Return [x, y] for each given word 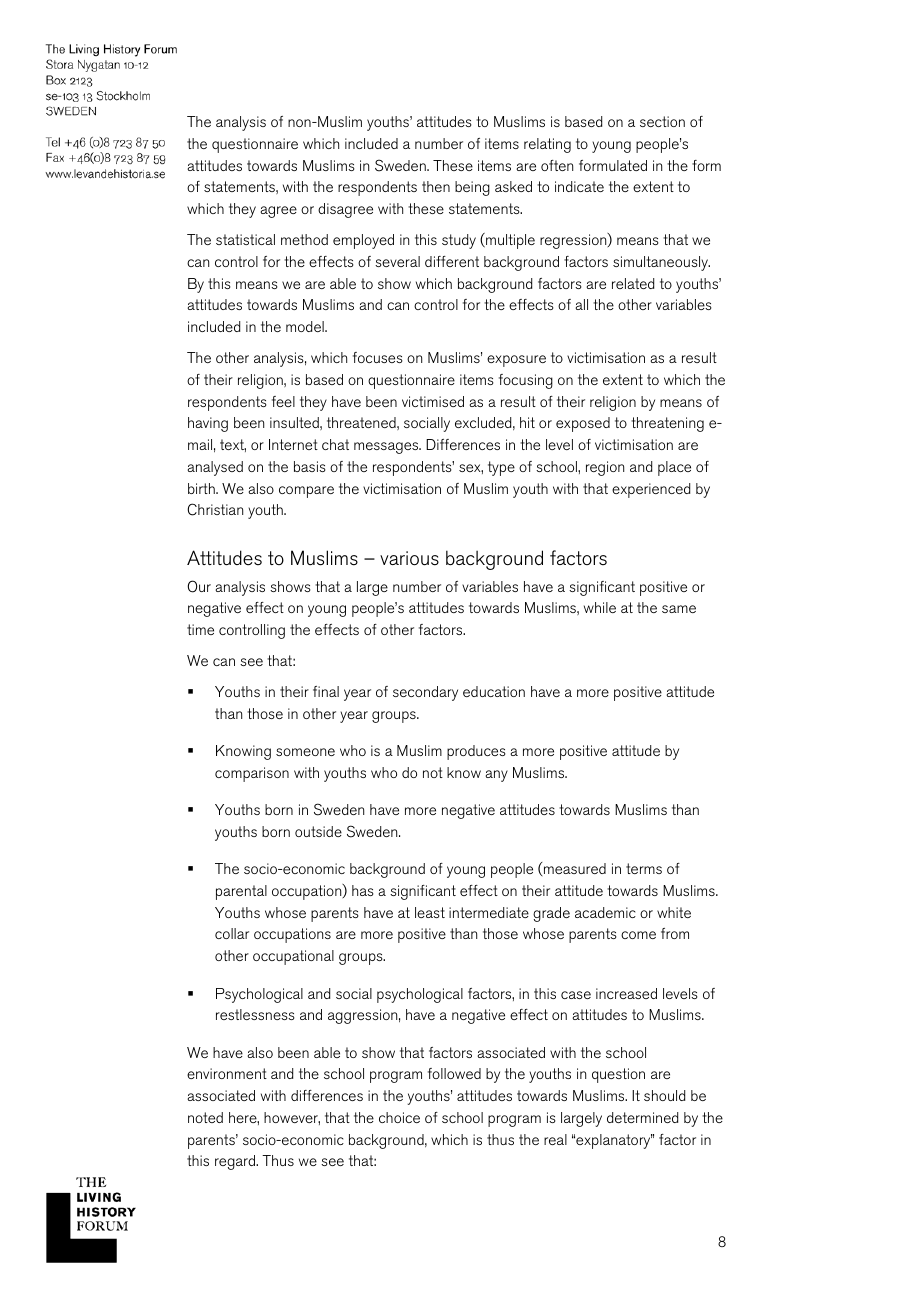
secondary [425, 693]
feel [283, 401]
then [436, 186]
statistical [245, 239]
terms [644, 868]
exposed [583, 424]
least [430, 912]
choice [399, 1117]
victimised [433, 401]
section [662, 121]
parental [241, 892]
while [600, 607]
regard [236, 1162]
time [200, 629]
